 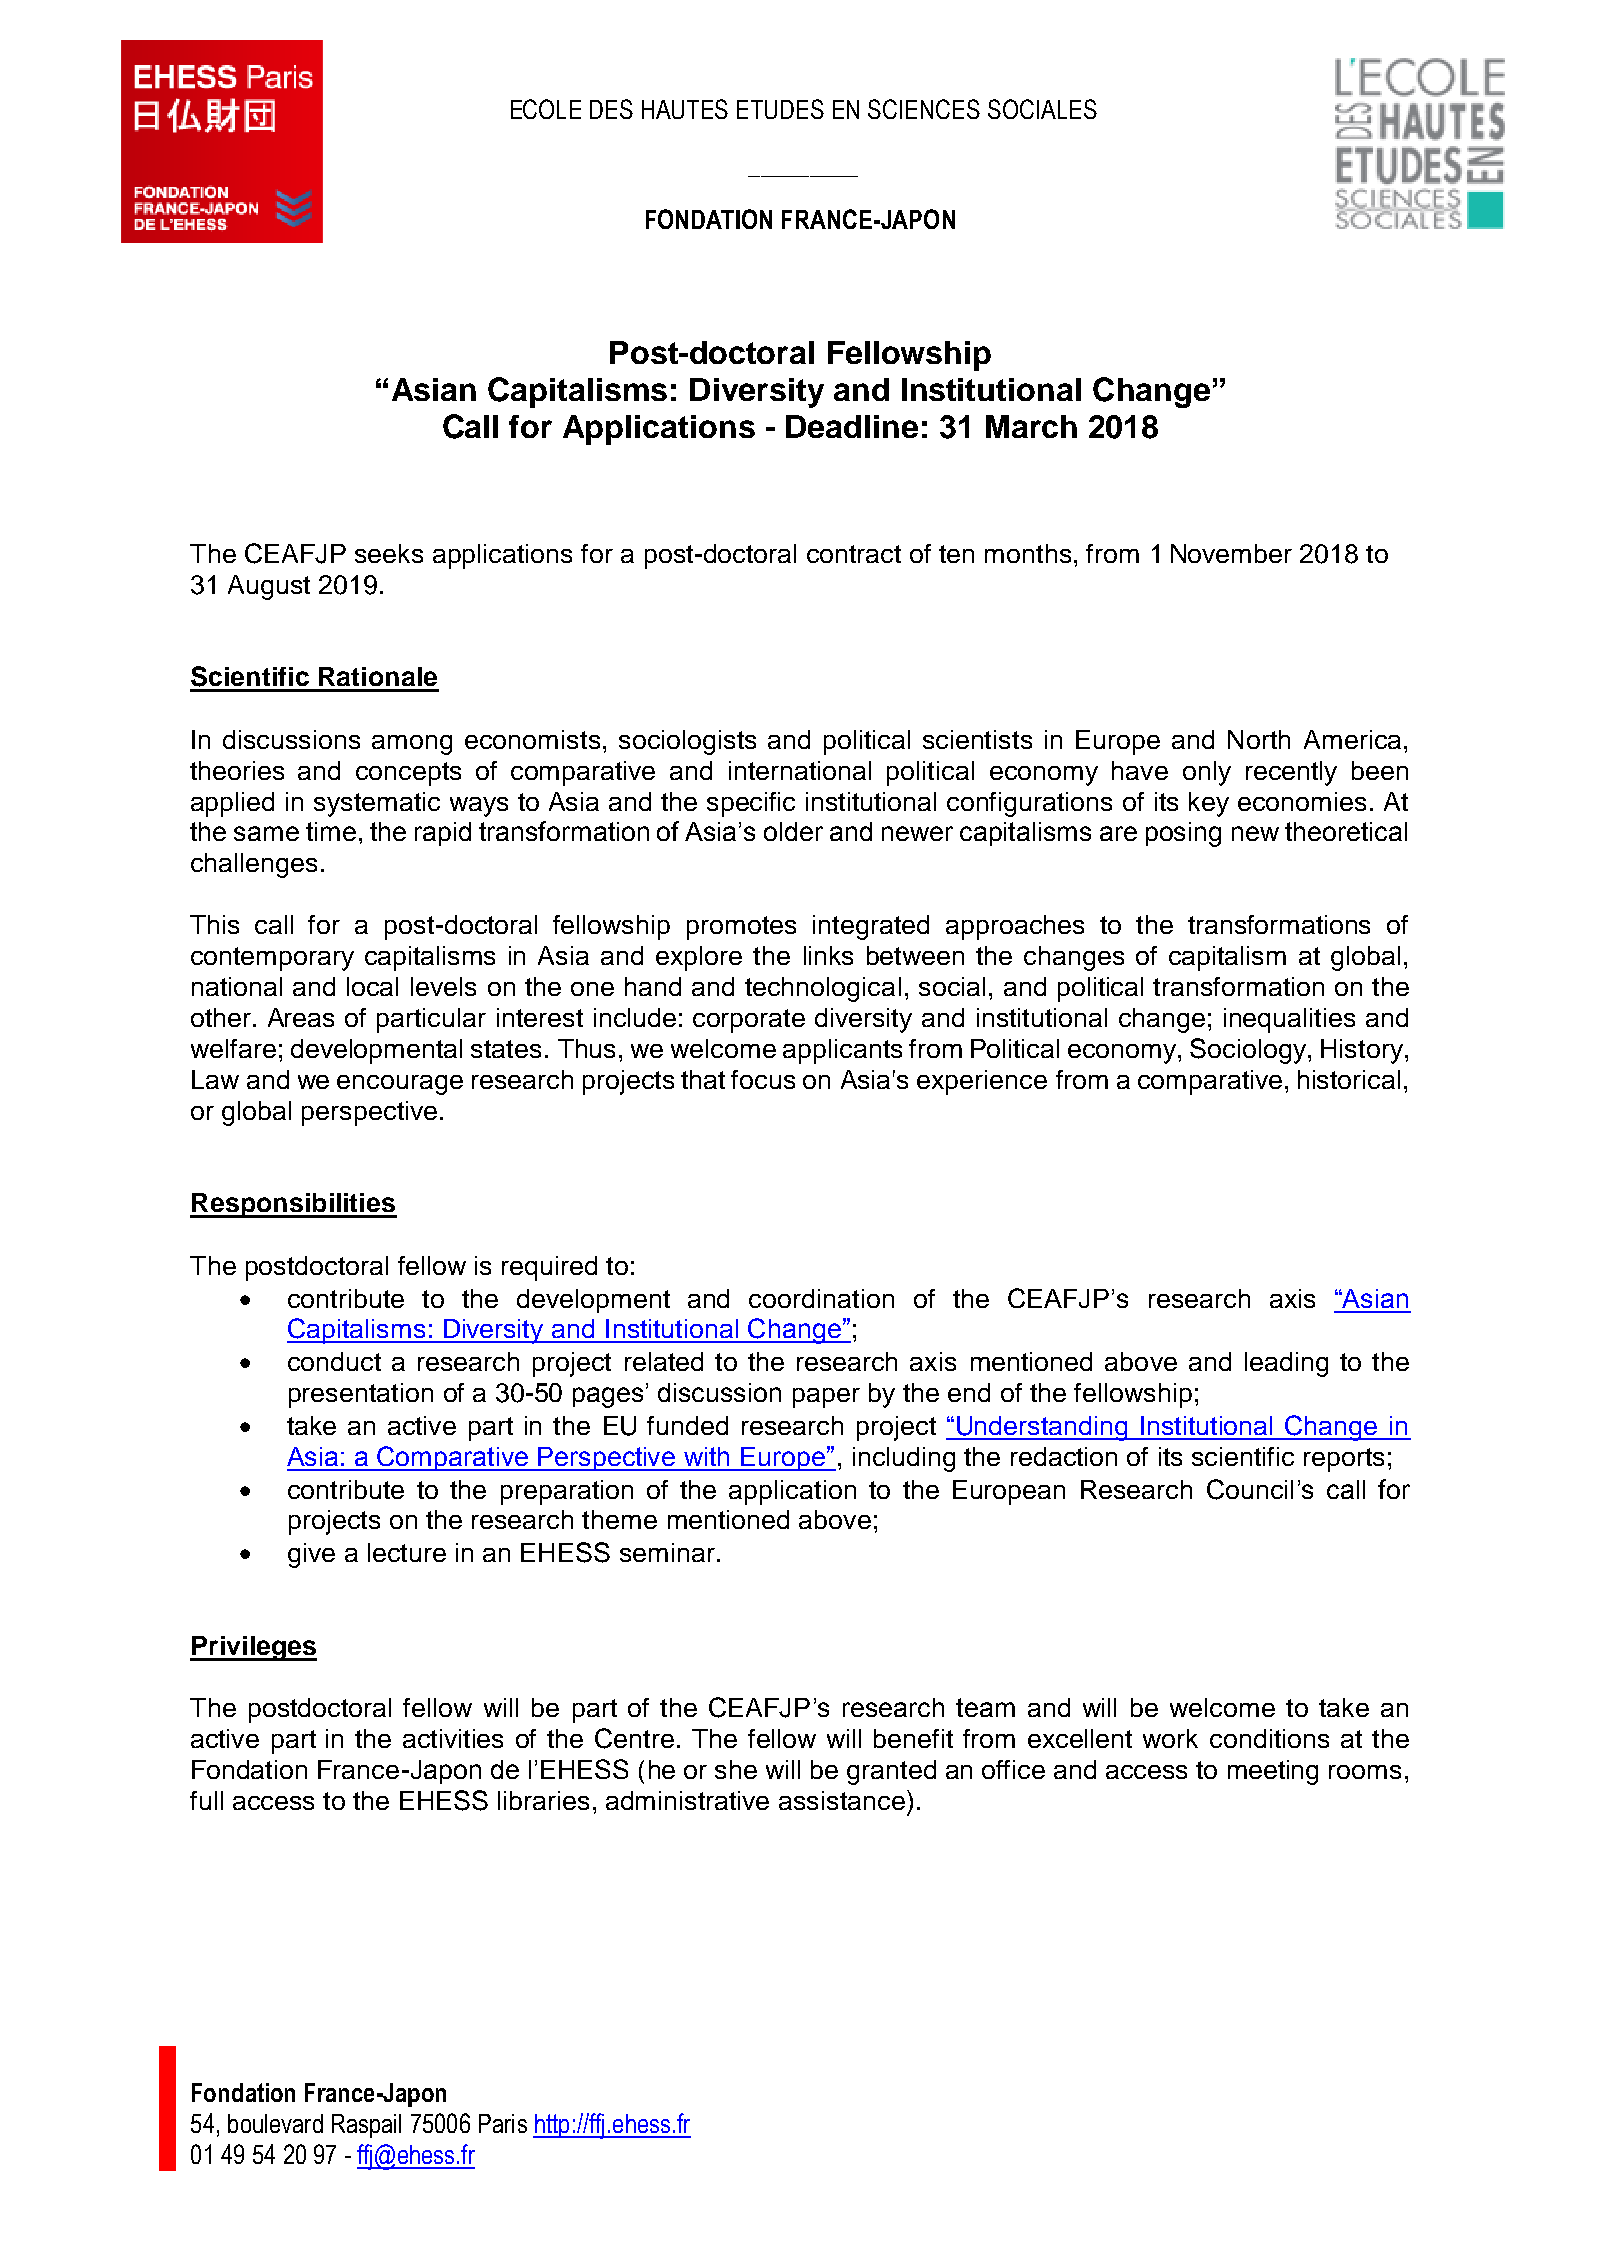 What do you see at coordinates (826, 1398) in the screenshot?
I see `paper` at bounding box center [826, 1398].
